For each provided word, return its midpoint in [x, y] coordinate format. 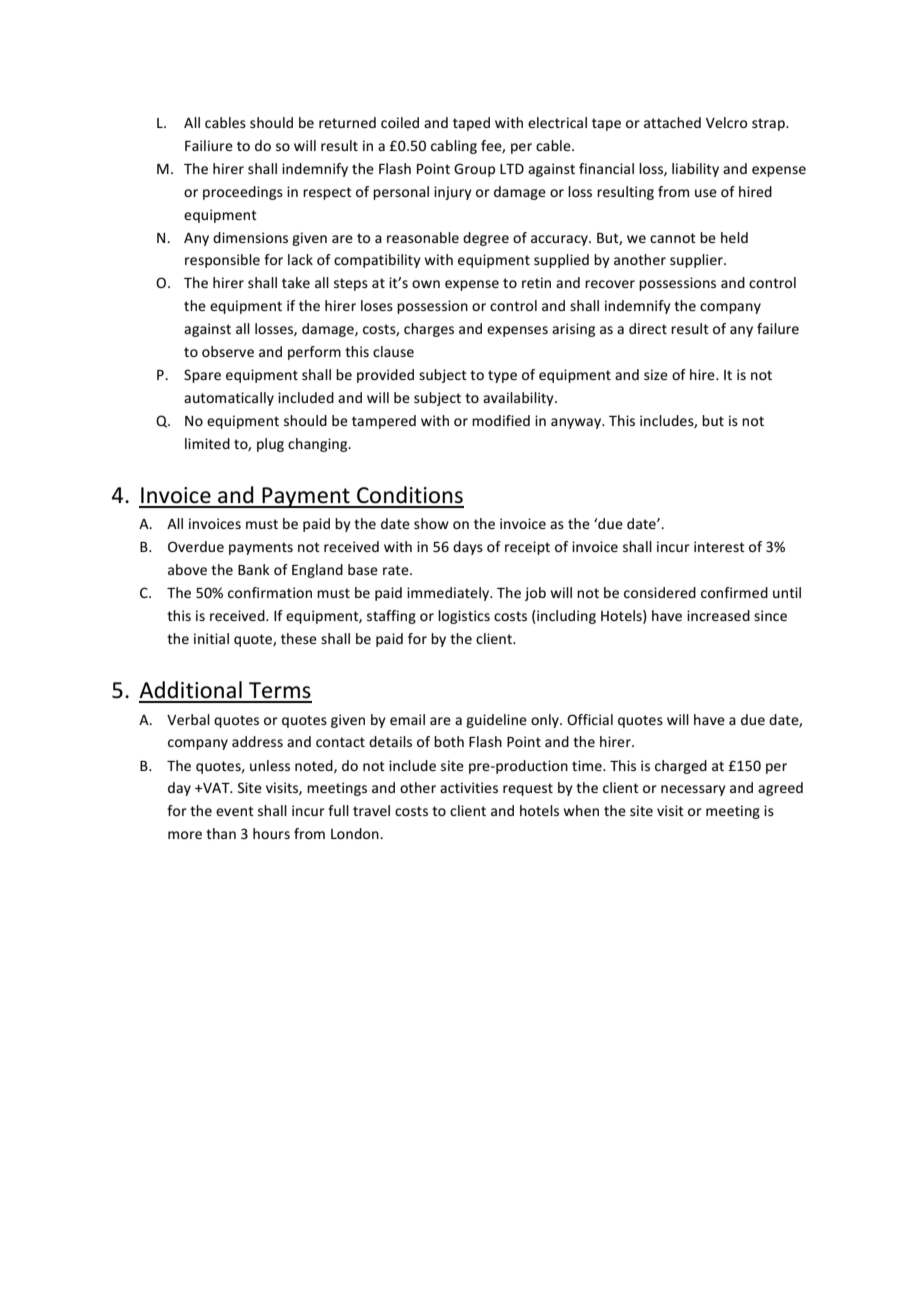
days [468, 548]
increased [718, 615]
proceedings [243, 193]
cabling [454, 147]
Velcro [726, 122]
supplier [697, 261]
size [656, 374]
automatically [229, 399]
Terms [280, 690]
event [235, 811]
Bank [254, 569]
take [296, 282]
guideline [496, 721]
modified [501, 420]
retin [536, 282]
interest [719, 546]
